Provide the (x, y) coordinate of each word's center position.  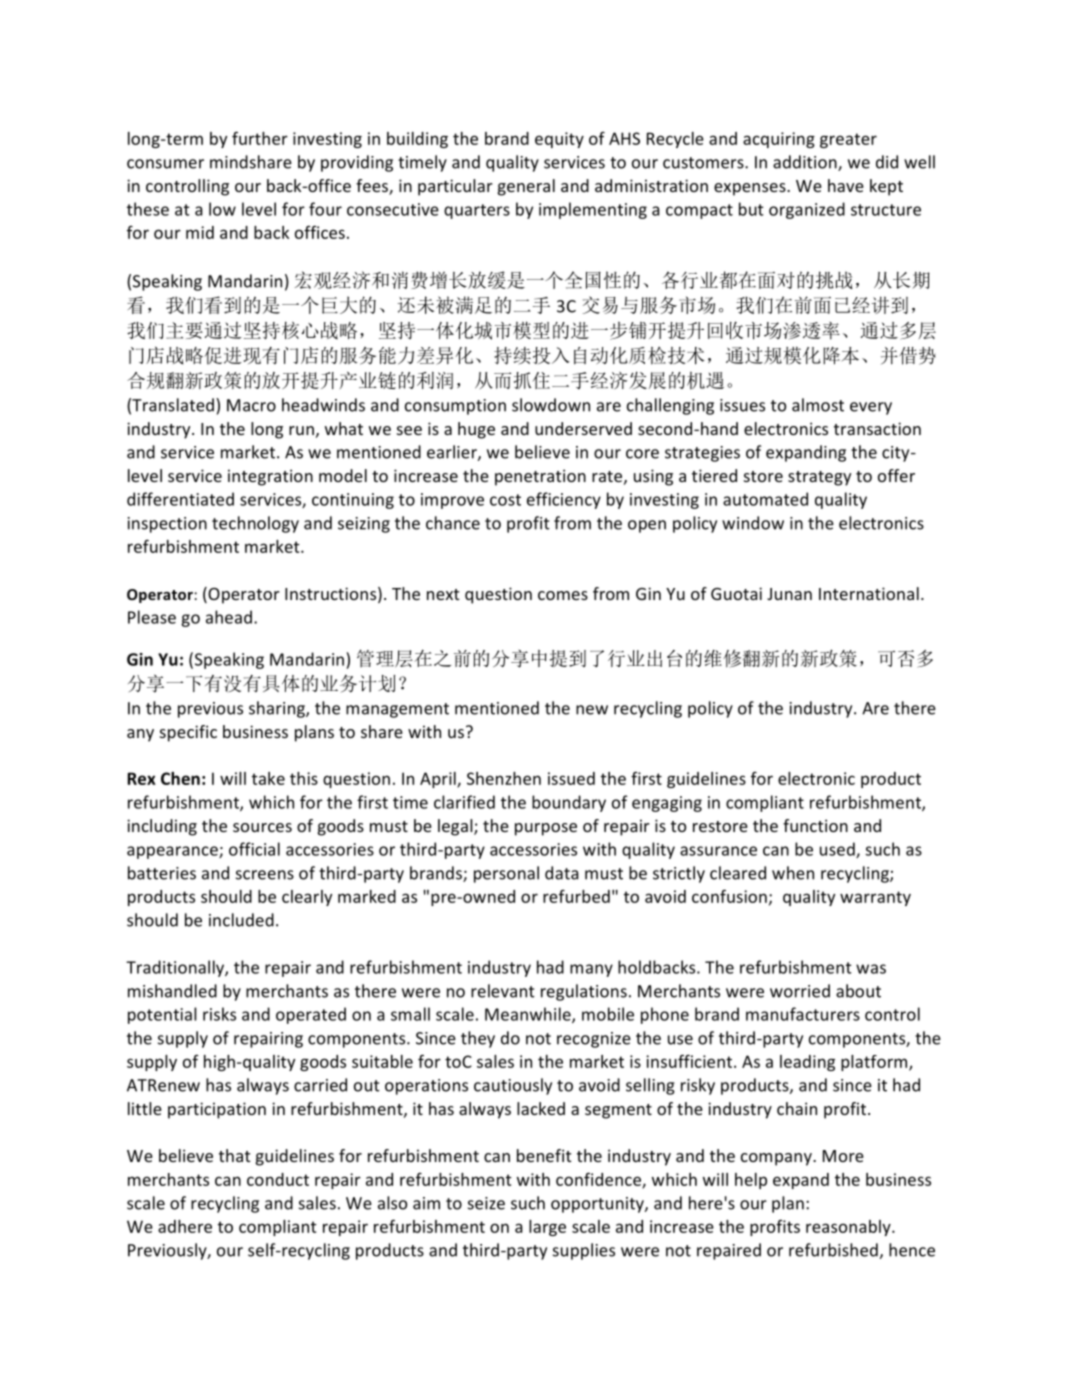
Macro (251, 405)
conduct (278, 1179)
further (260, 138)
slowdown (551, 405)
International (869, 593)
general (526, 187)
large (547, 1228)
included (241, 920)
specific (188, 733)
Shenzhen (504, 778)
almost (818, 405)
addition (806, 163)
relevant (503, 991)
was (871, 969)
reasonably (849, 1228)
